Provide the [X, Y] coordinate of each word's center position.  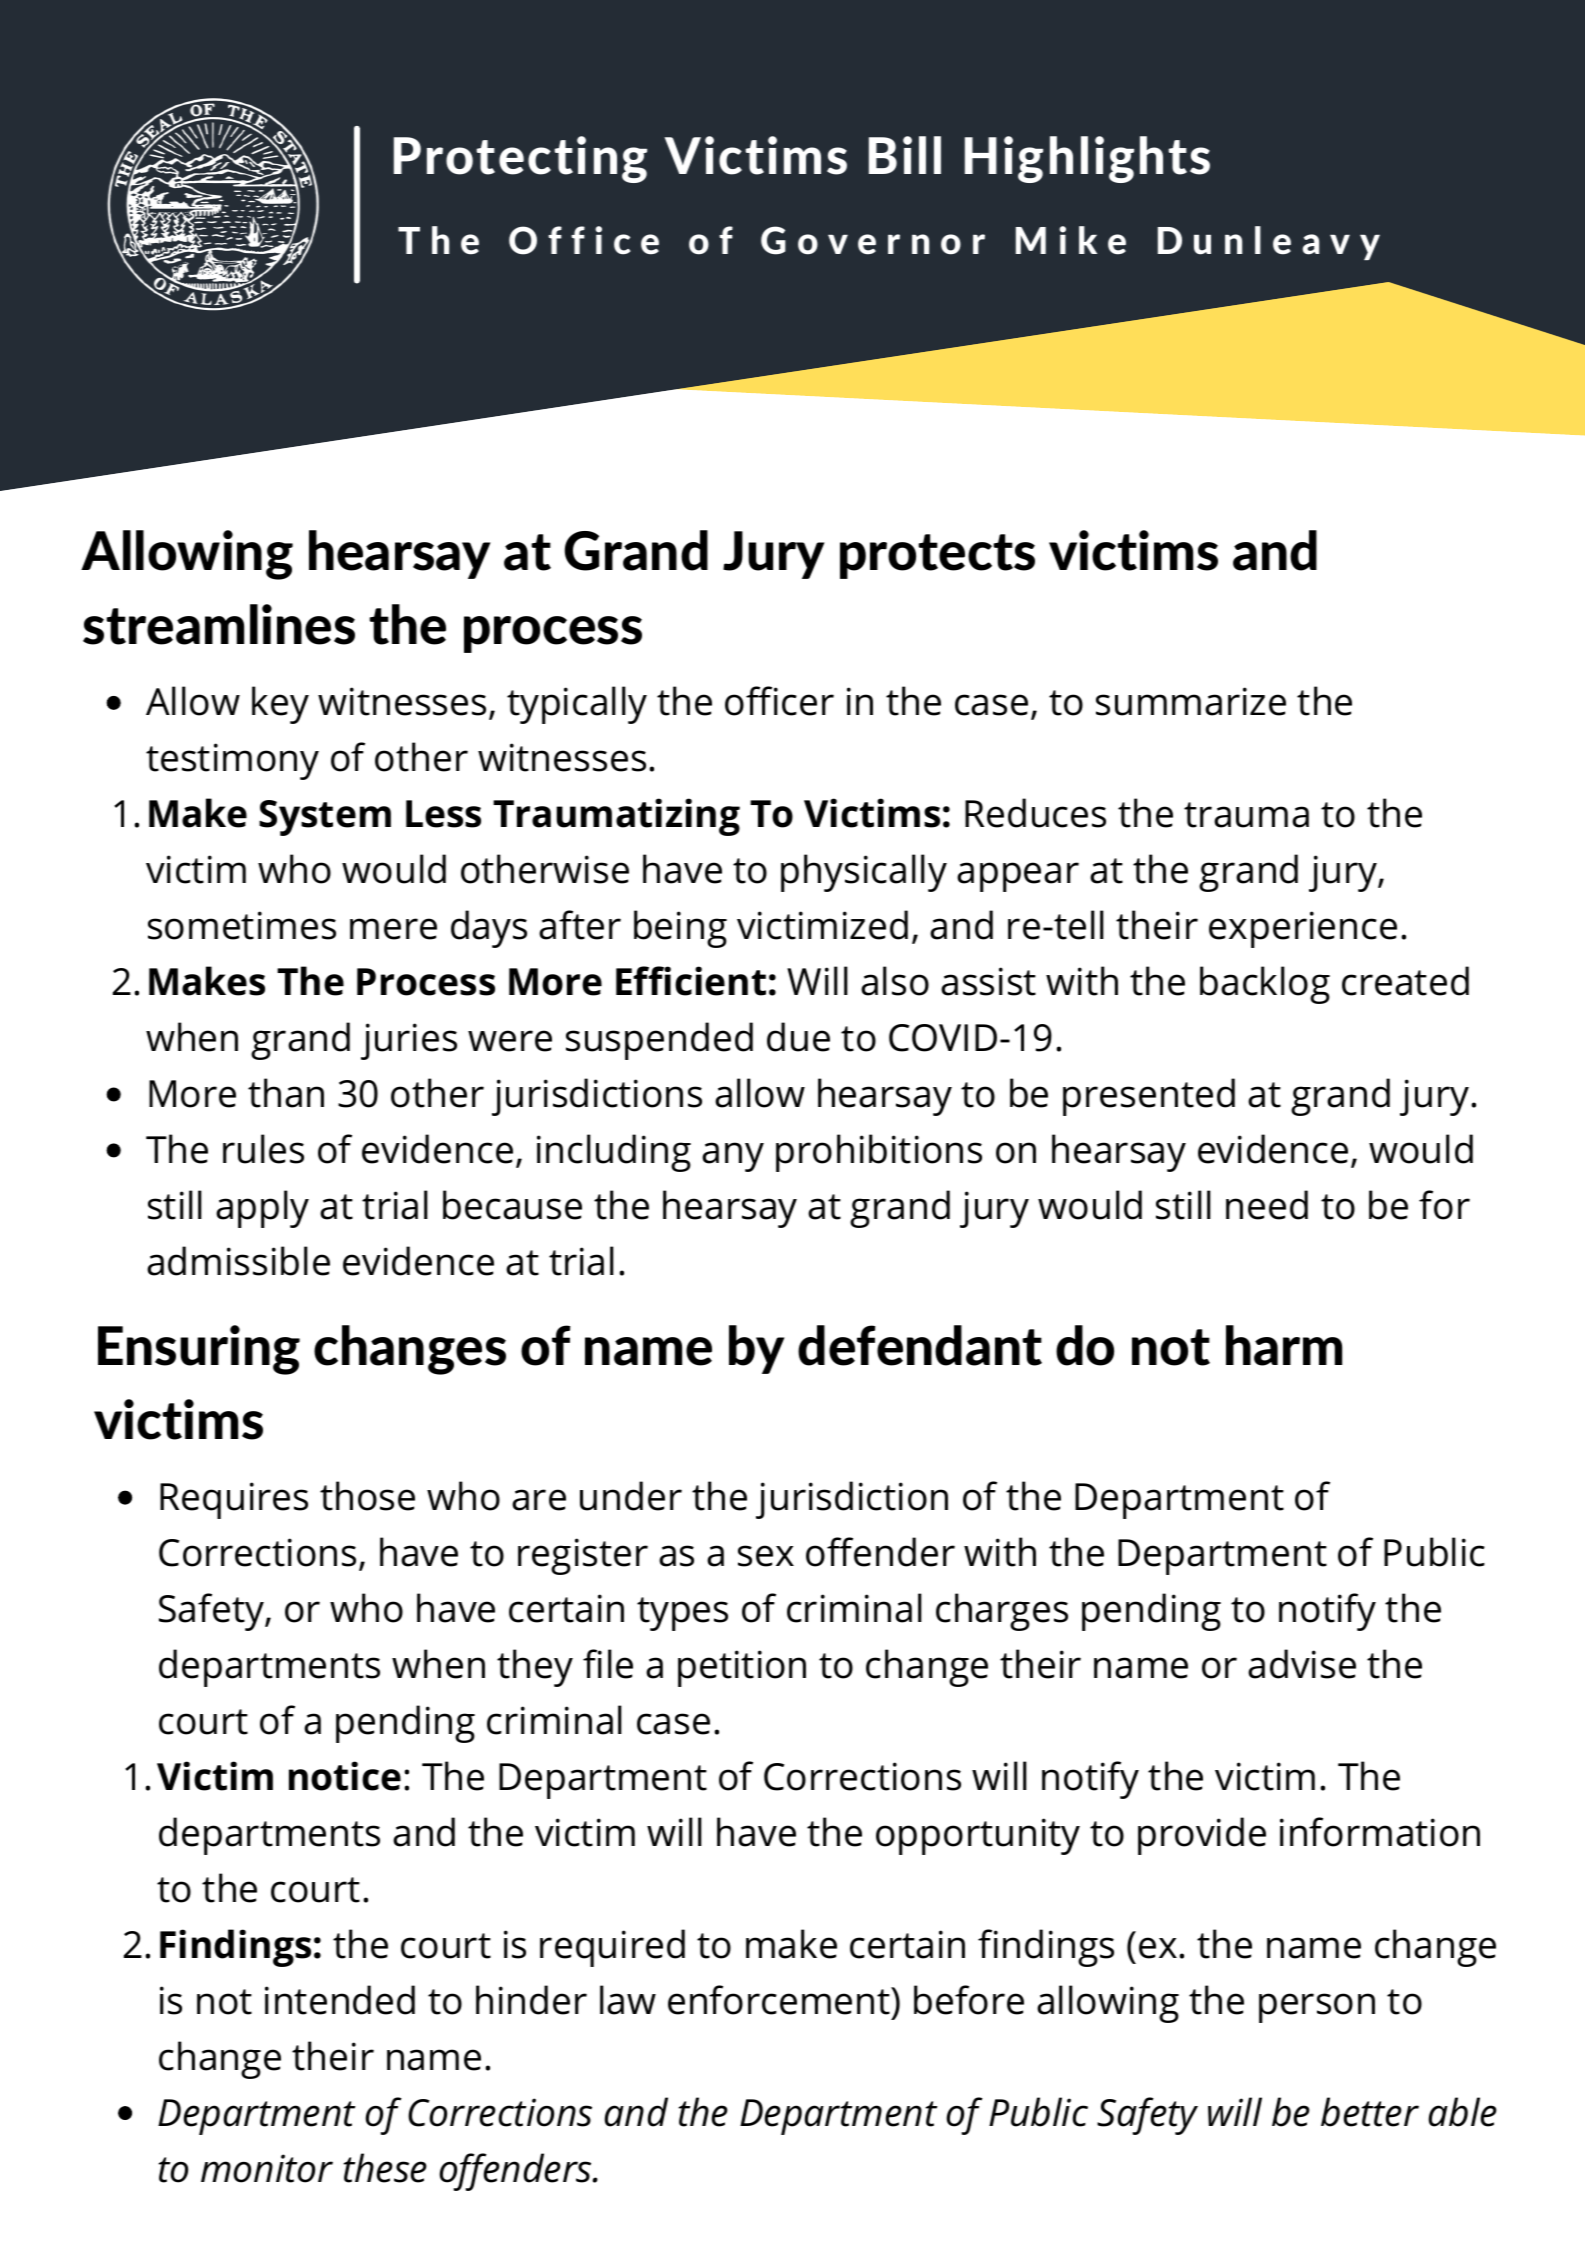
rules [263, 1149]
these [385, 2168]
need [1267, 1205]
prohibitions [879, 1153]
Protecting [520, 159]
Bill [905, 155]
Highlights [1087, 159]
